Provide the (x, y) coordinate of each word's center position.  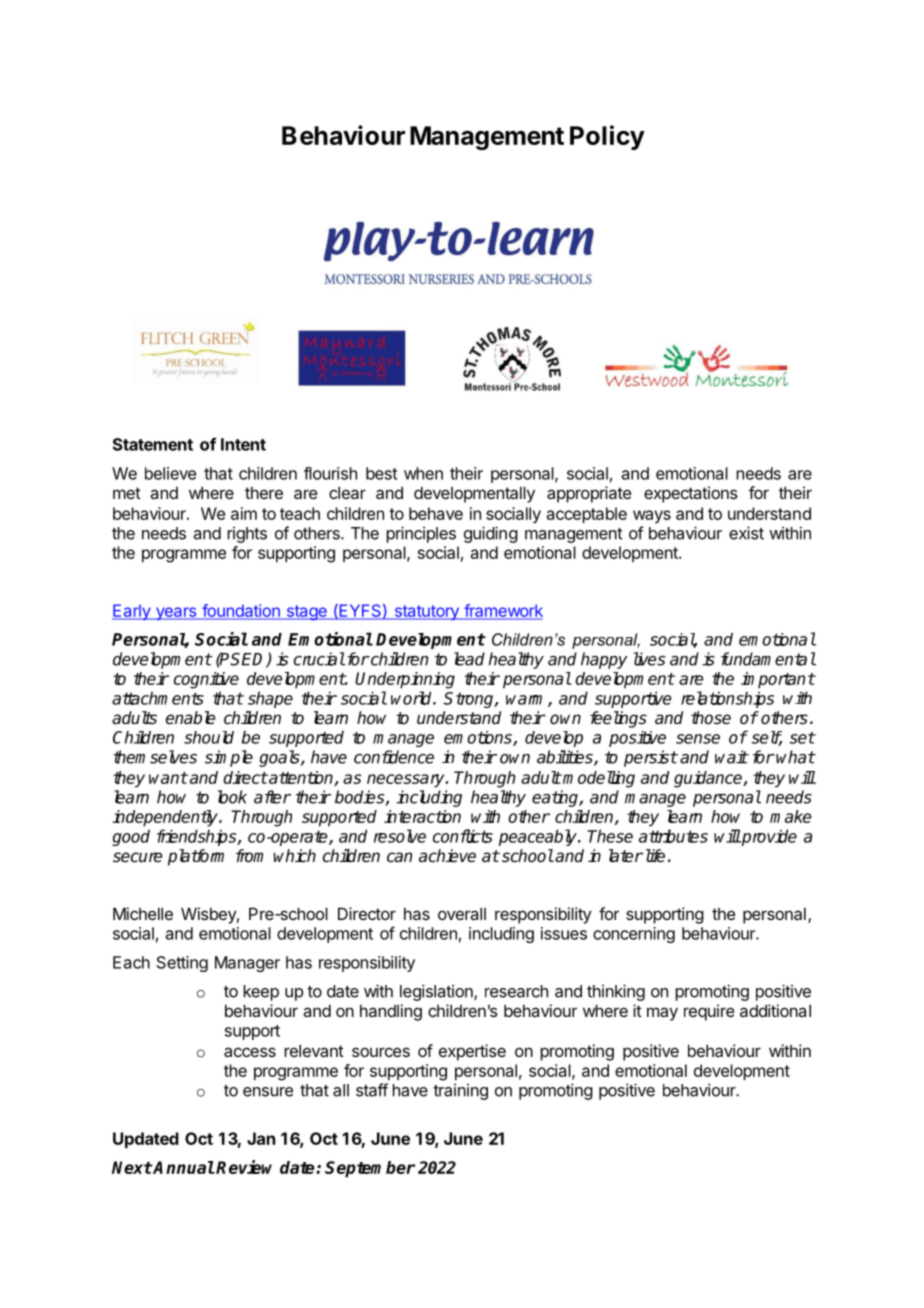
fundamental (768, 659)
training (460, 1092)
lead (469, 659)
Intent (243, 444)
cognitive (206, 680)
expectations (691, 494)
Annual (183, 1167)
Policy (607, 137)
